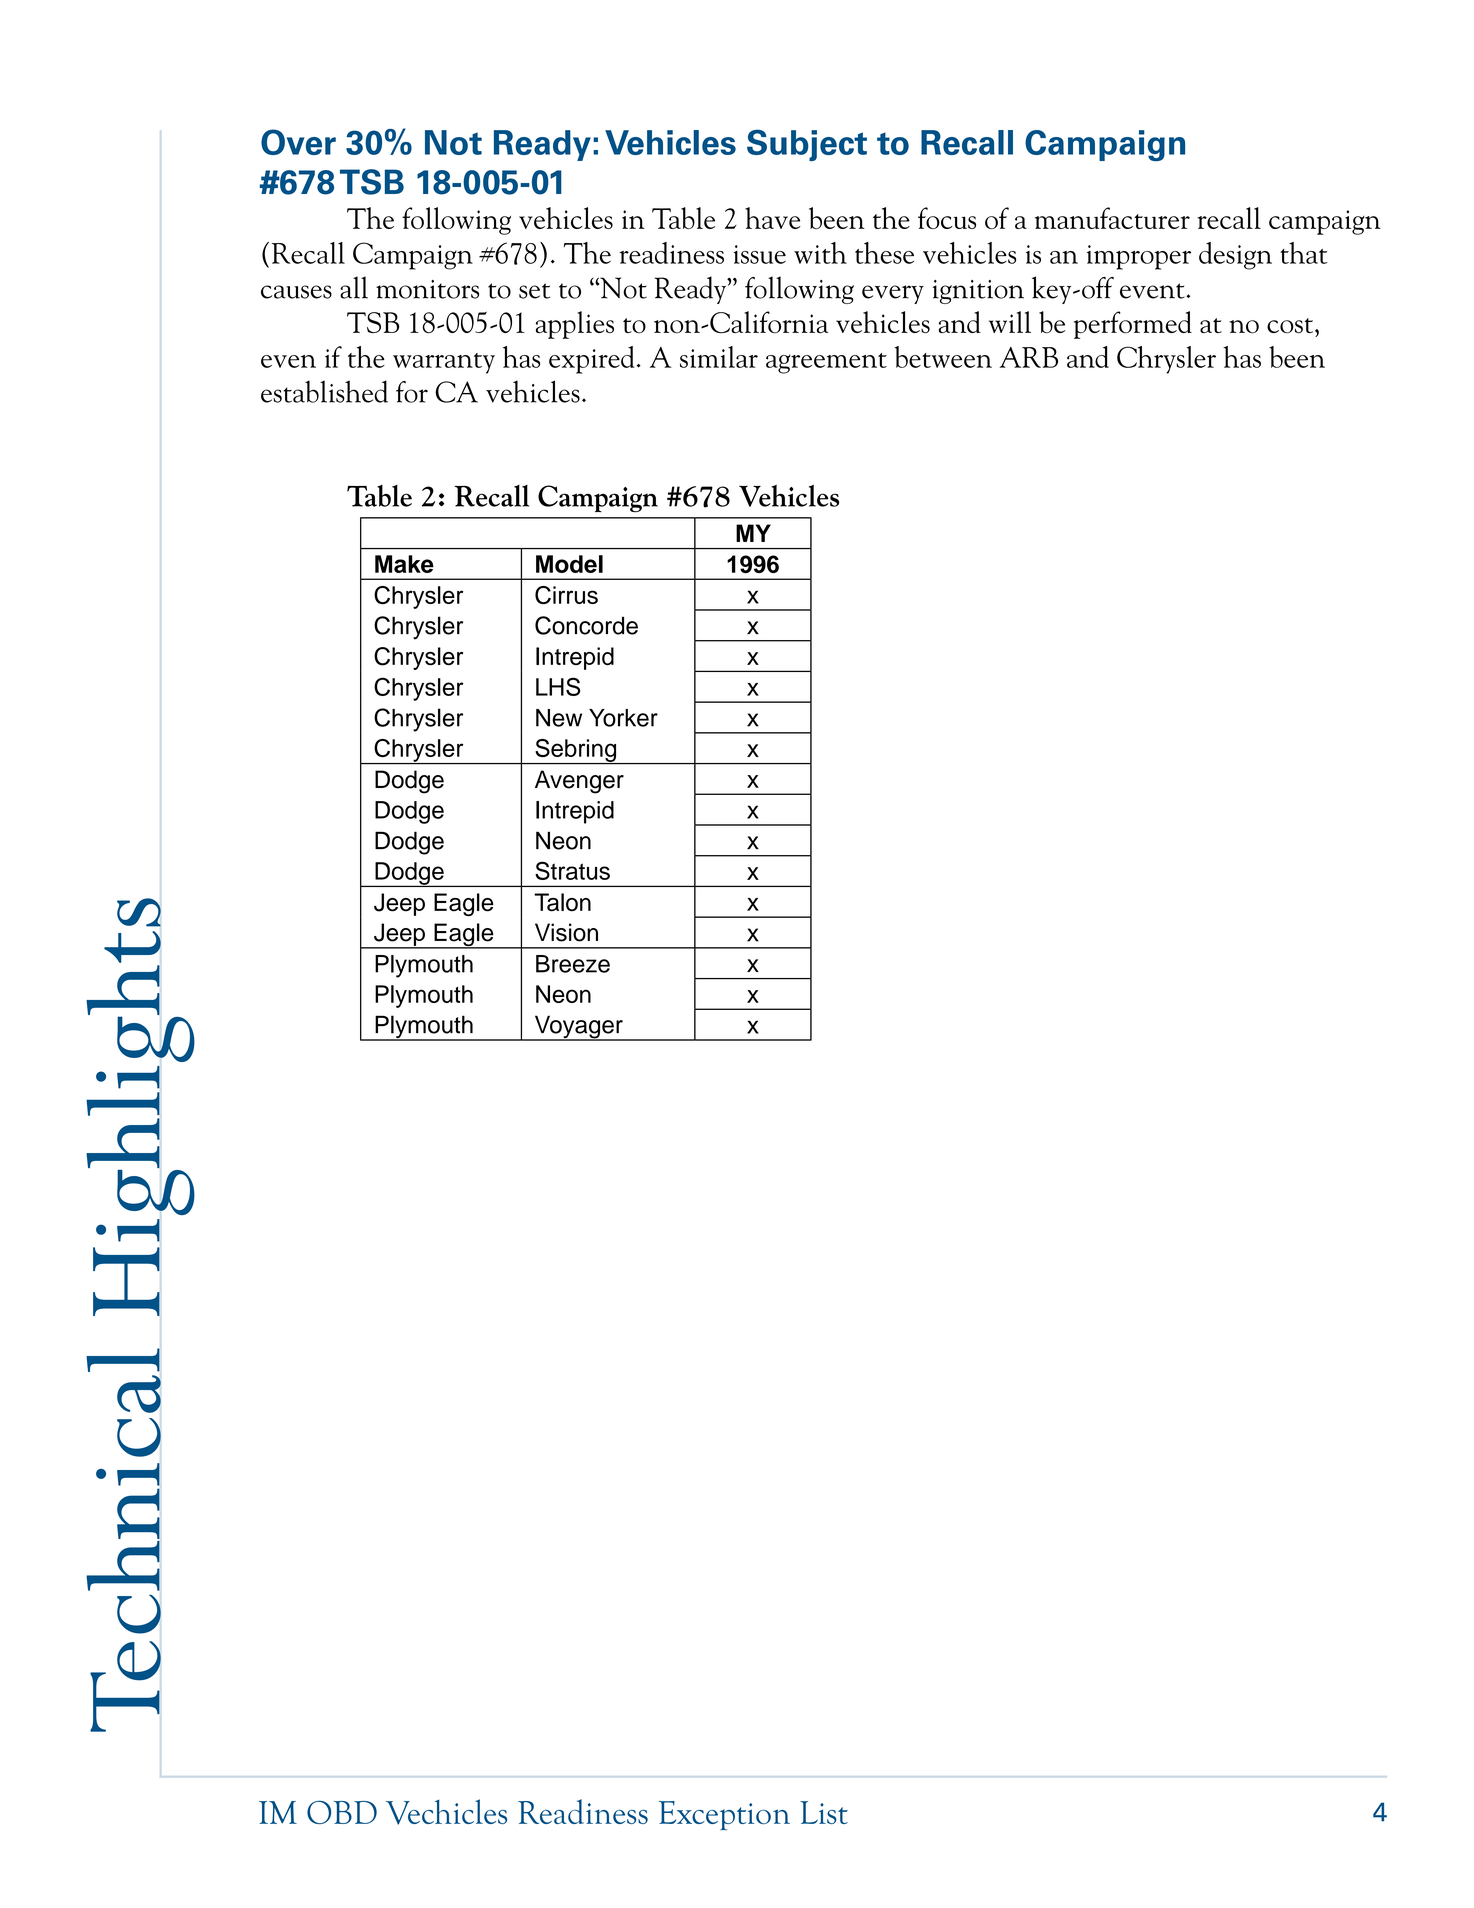 This screenshot has width=1474, height=1908. Describe the element at coordinates (427, 289) in the screenshot. I see `monitors` at that location.
